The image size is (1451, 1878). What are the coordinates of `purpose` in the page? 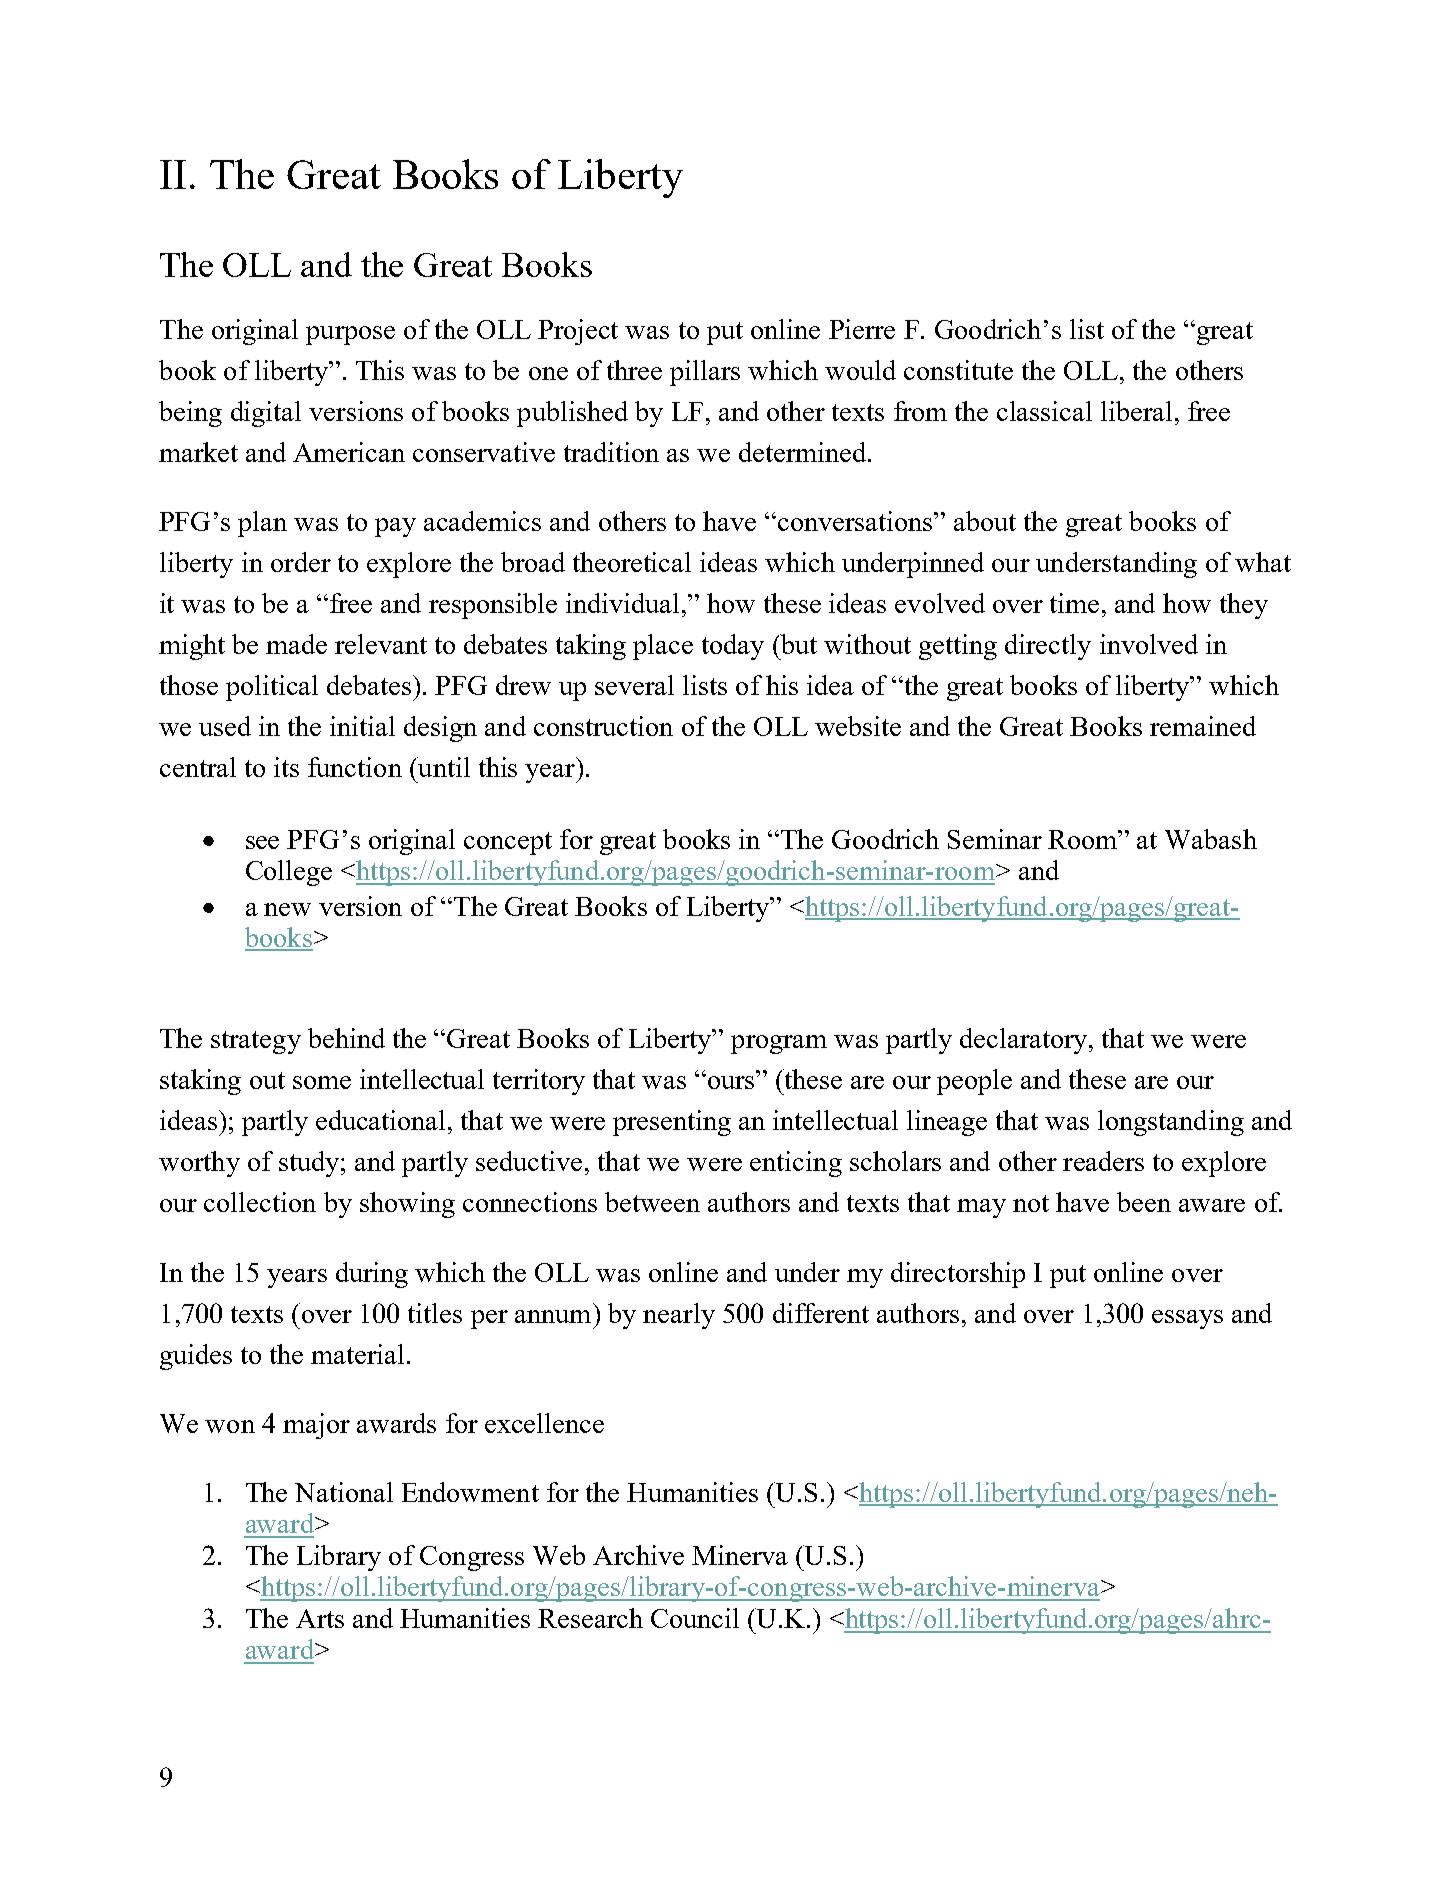 It's located at (350, 335).
